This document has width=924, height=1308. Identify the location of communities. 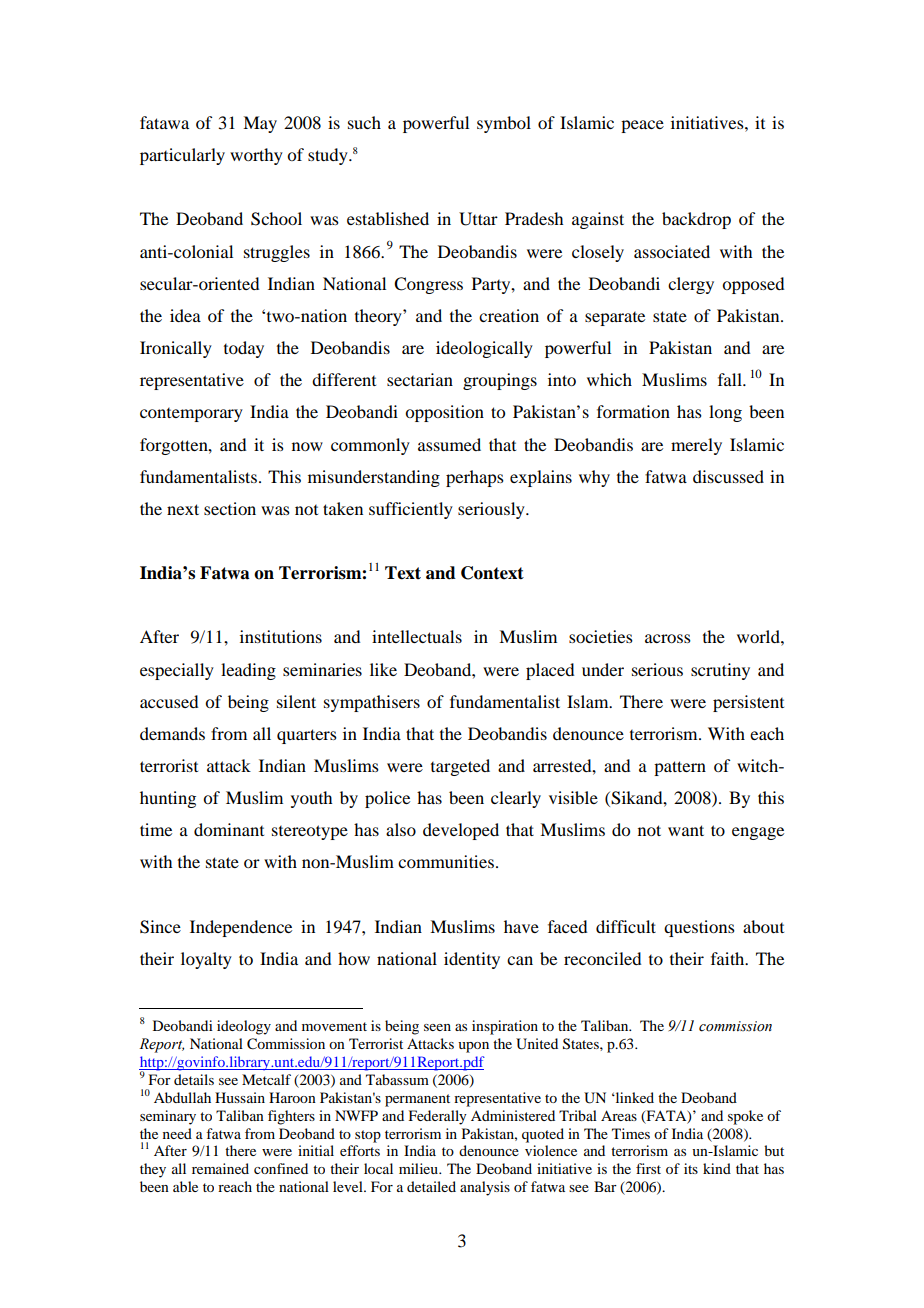
(446, 861).
